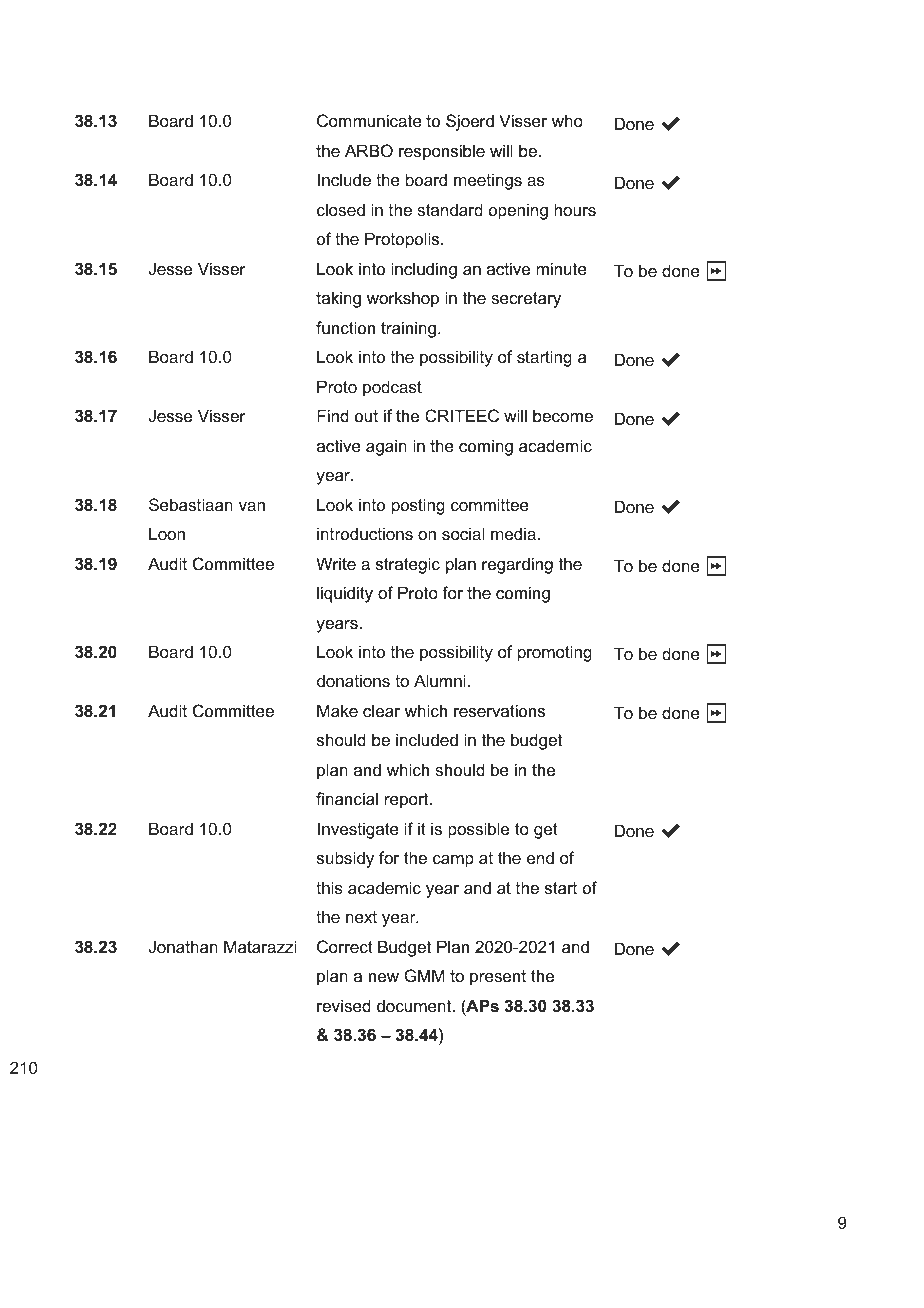 The height and width of the page is (1308, 924). Describe the element at coordinates (341, 209) in the page. I see `closed` at that location.
